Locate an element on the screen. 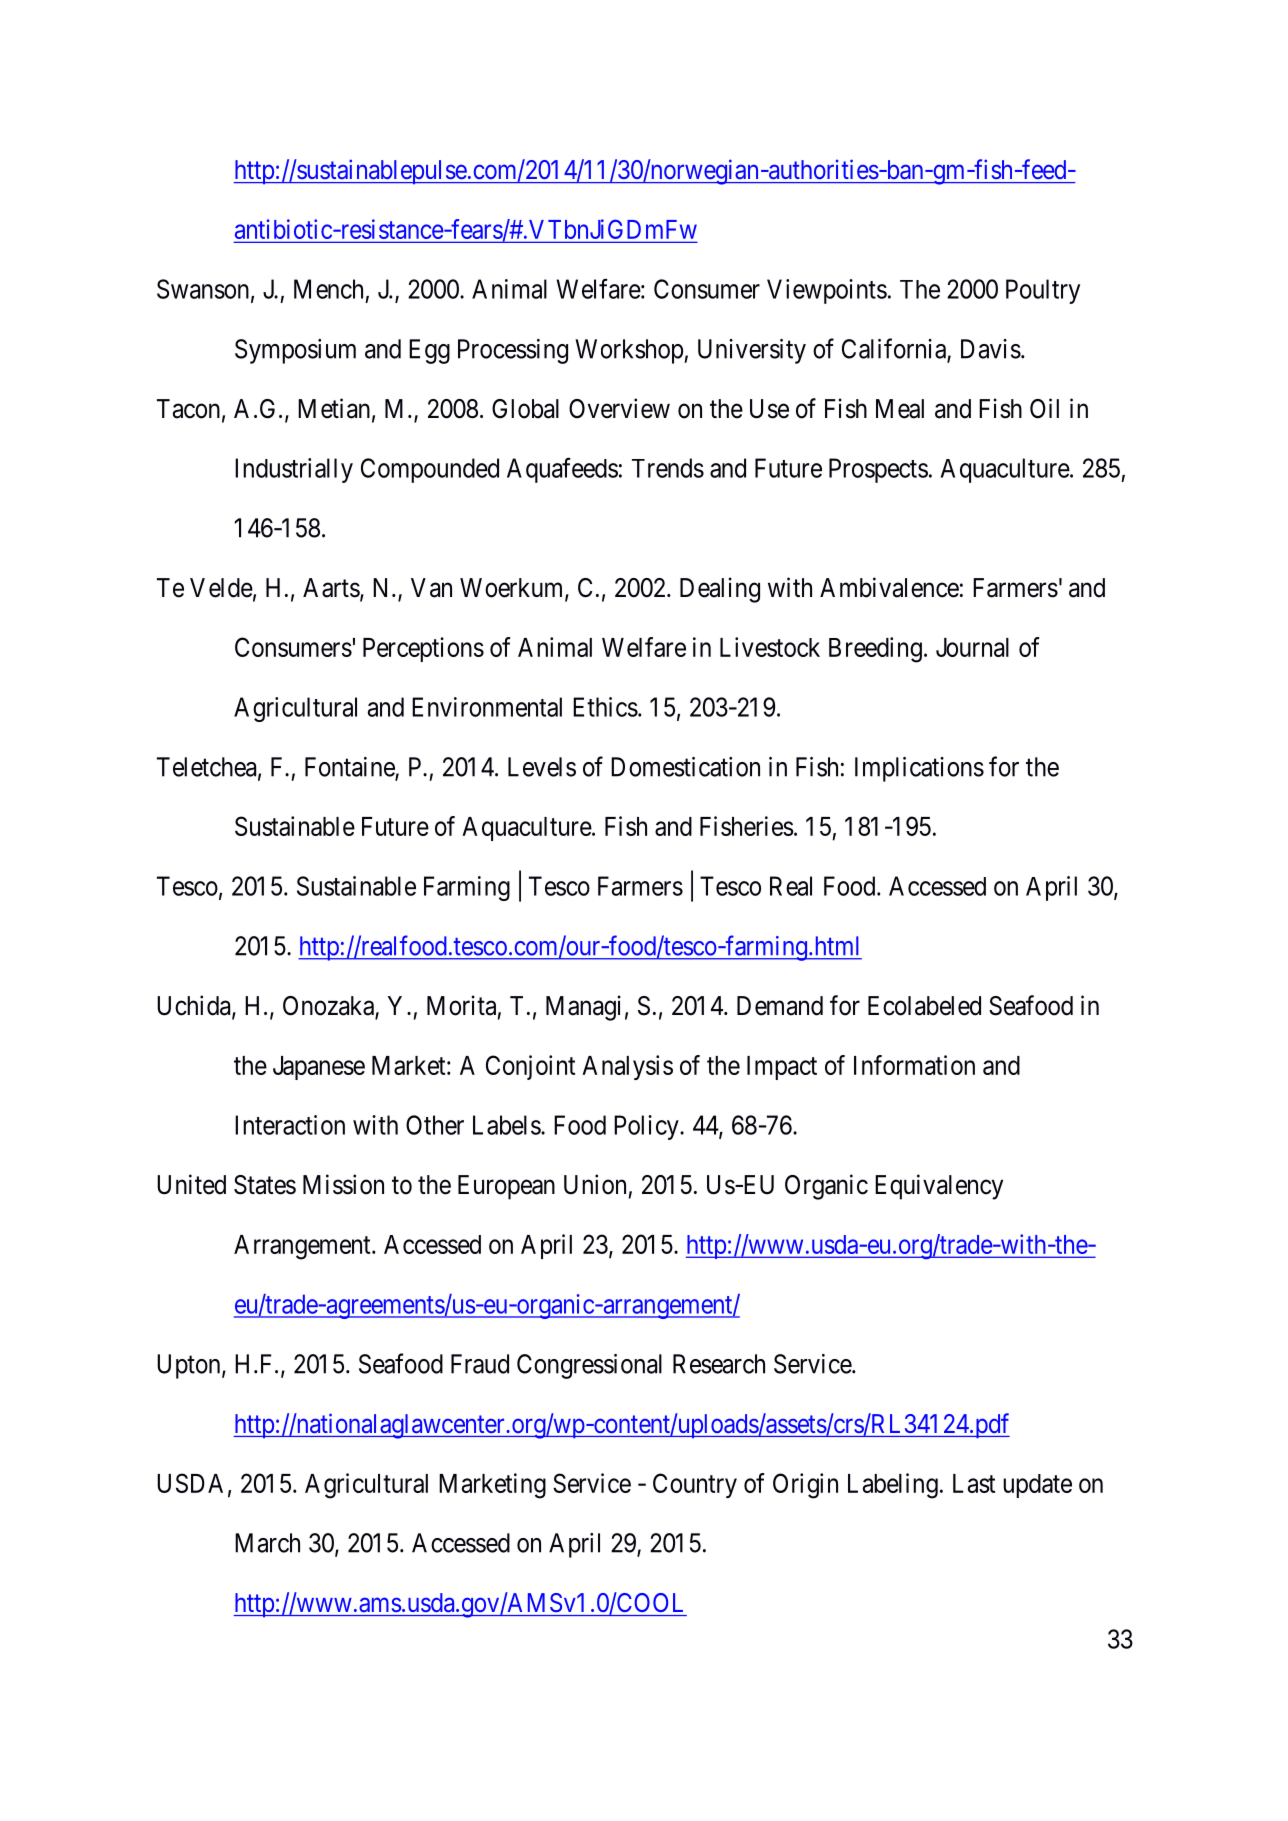 This screenshot has height=1821, width=1288. Country is located at coordinates (695, 1485).
